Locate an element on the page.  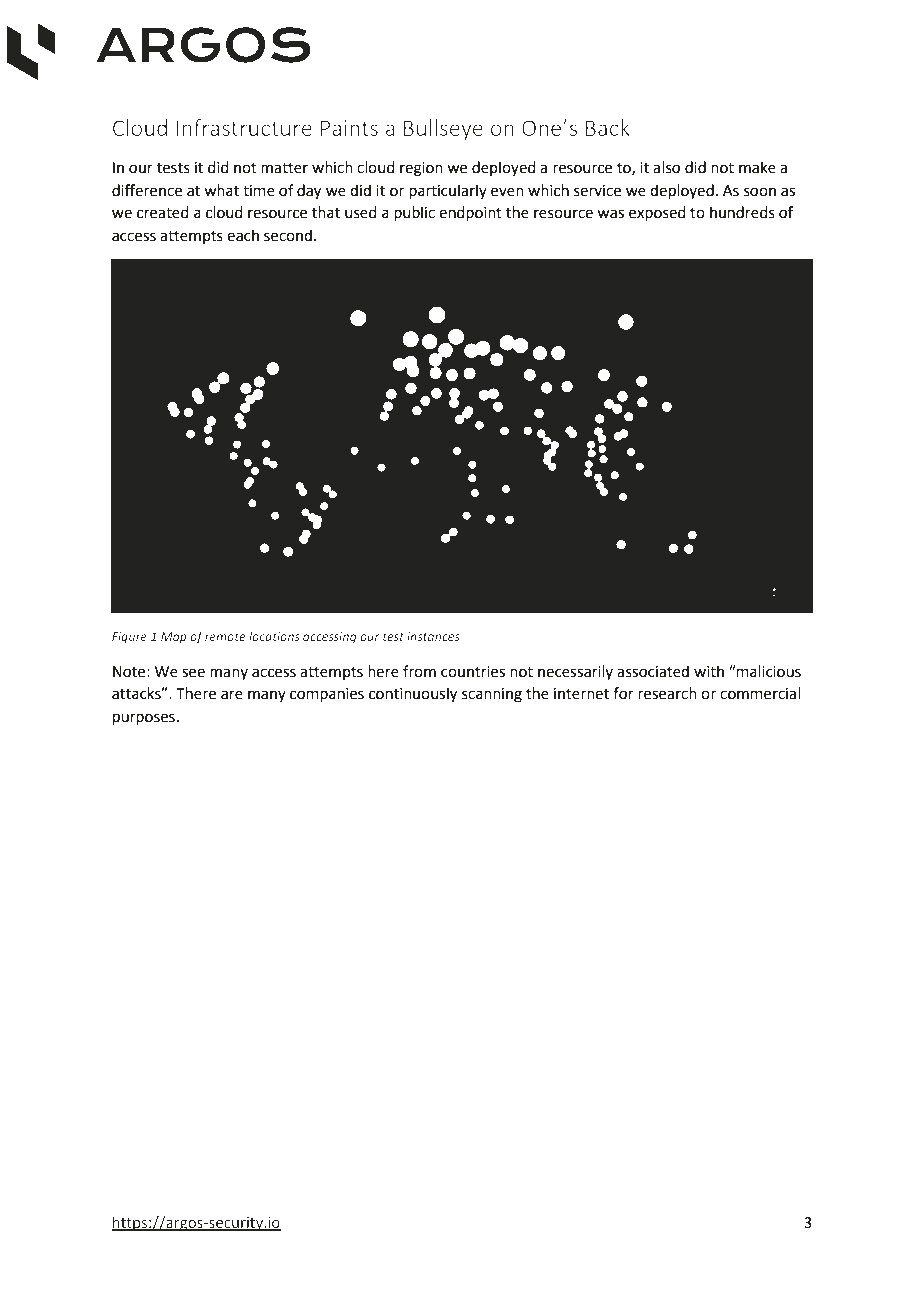
research is located at coordinates (667, 693).
